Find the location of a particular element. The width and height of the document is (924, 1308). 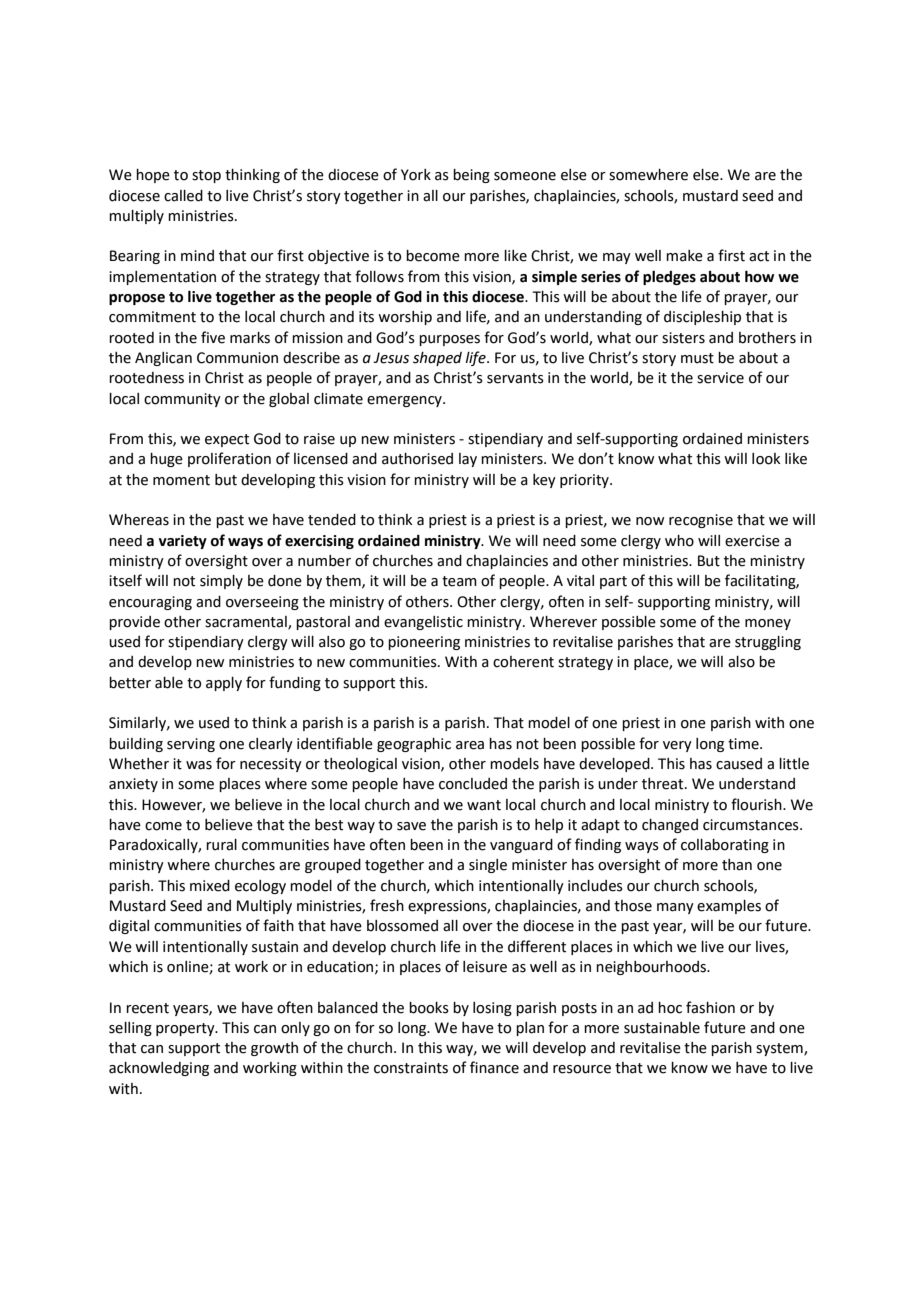

finance is located at coordinates (494, 1067).
